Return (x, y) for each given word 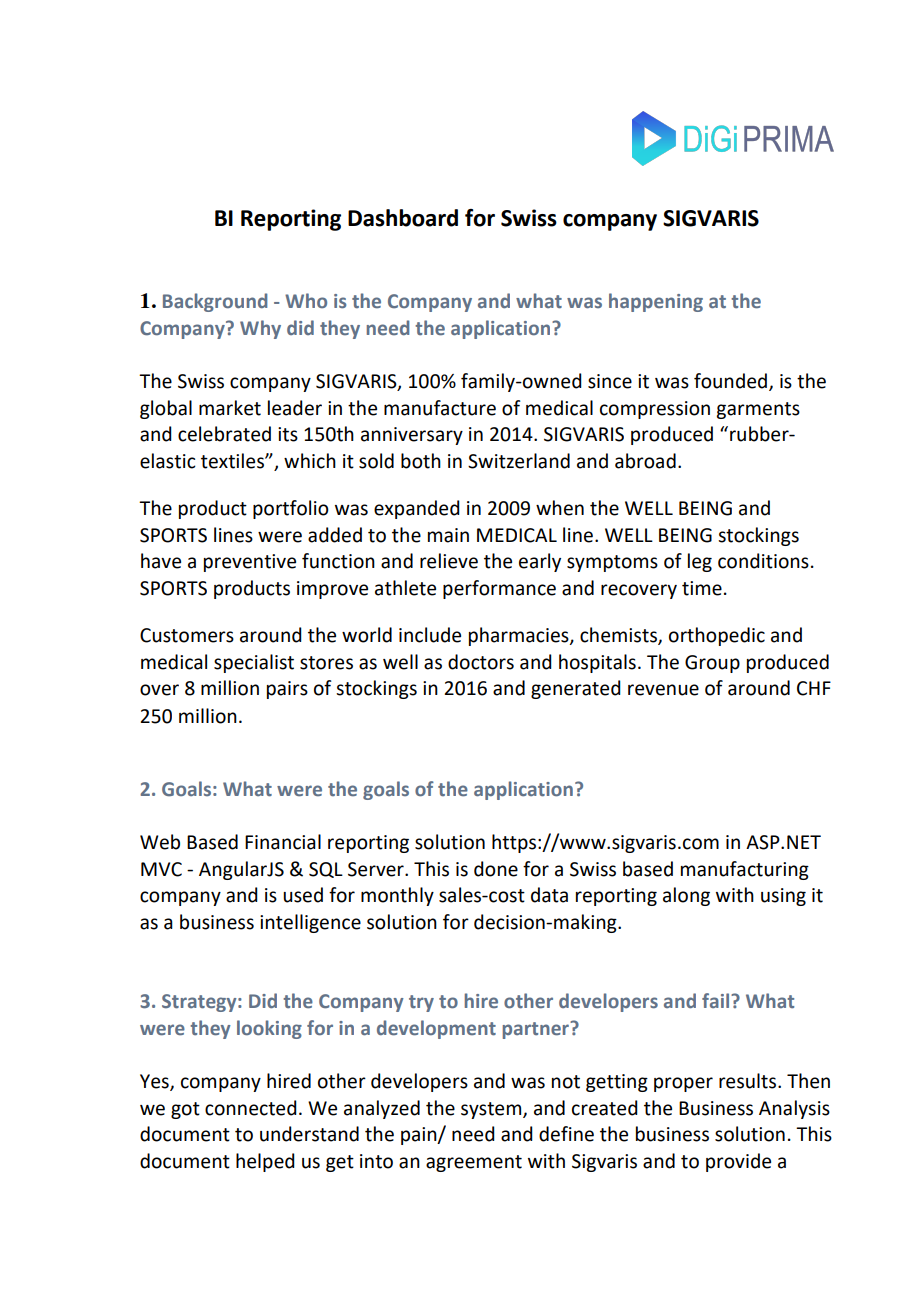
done (496, 869)
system (492, 1110)
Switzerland (519, 461)
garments (758, 410)
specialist (254, 663)
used (303, 895)
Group (712, 664)
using (783, 897)
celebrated (224, 434)
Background (215, 302)
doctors (481, 662)
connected (251, 1108)
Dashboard (403, 218)
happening (656, 302)
